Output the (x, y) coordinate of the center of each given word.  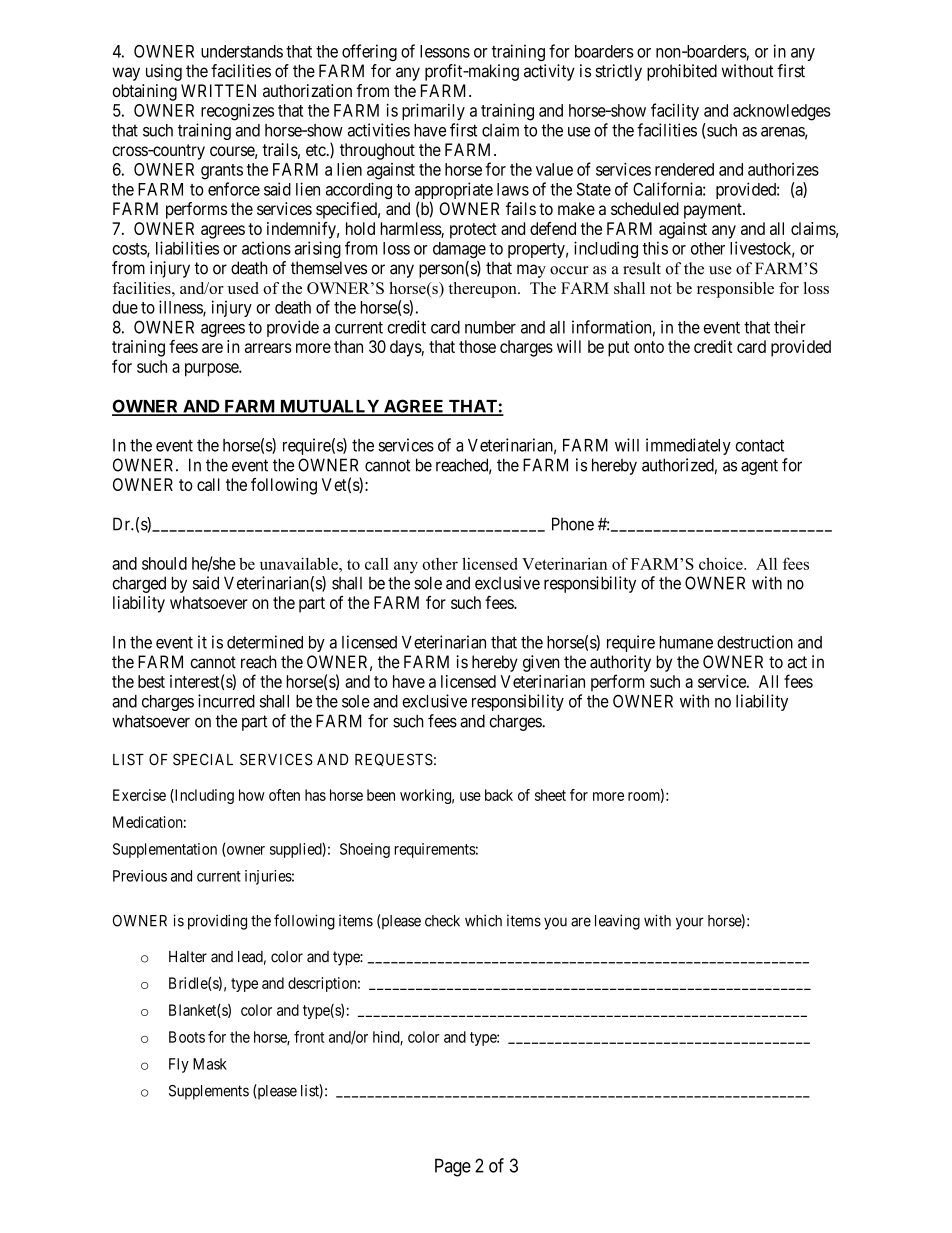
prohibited (682, 72)
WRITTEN (218, 90)
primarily (433, 111)
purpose (212, 370)
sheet (550, 795)
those (477, 346)
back (499, 795)
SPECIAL (203, 759)
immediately (688, 446)
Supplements (209, 1092)
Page (453, 1167)
